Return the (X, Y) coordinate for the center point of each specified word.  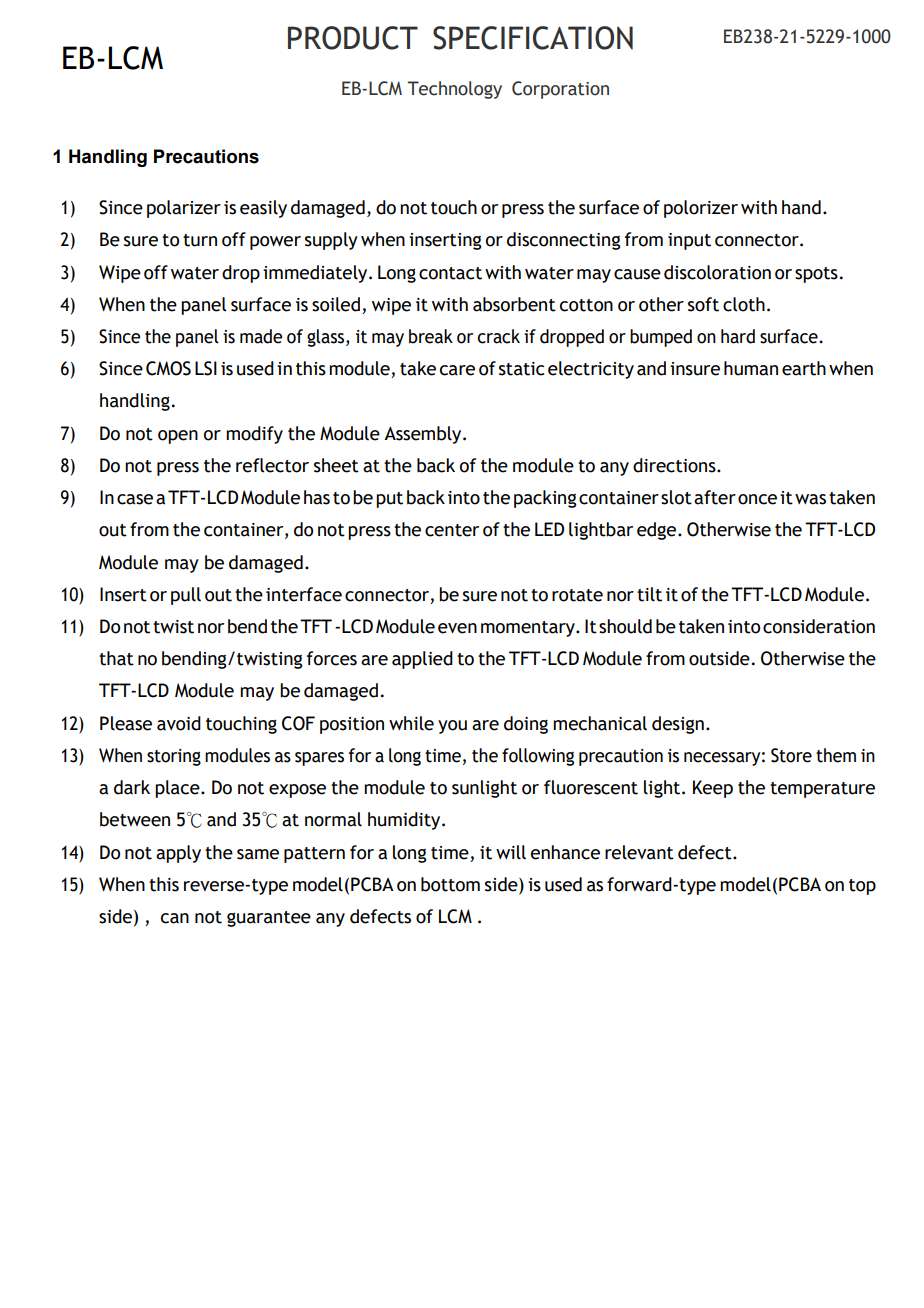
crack (498, 336)
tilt (649, 594)
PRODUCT (353, 38)
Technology (454, 90)
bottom (450, 884)
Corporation (560, 90)
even (457, 628)
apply (178, 854)
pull (186, 596)
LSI (206, 368)
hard (738, 336)
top (862, 887)
